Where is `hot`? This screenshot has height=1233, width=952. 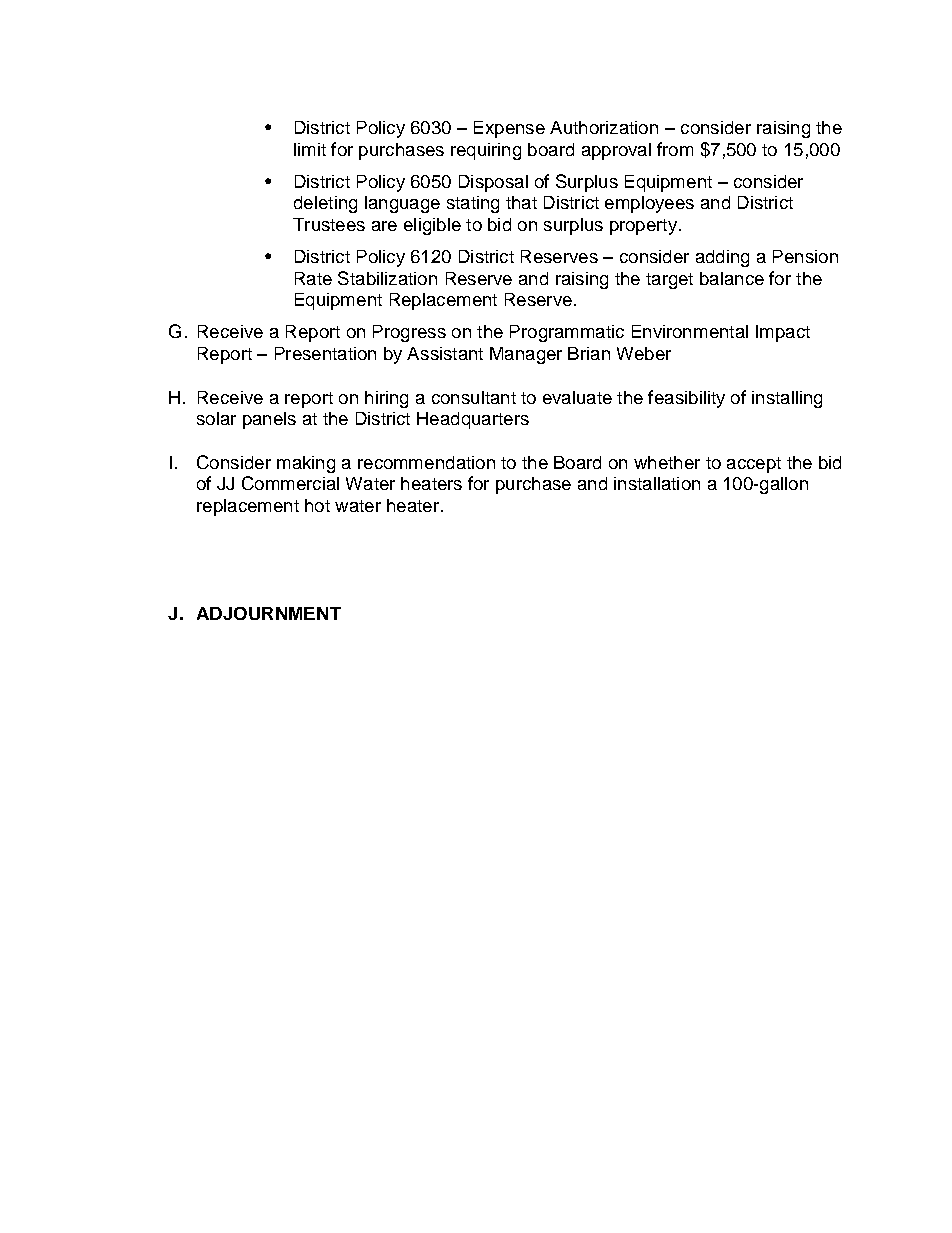
hot is located at coordinates (317, 505).
